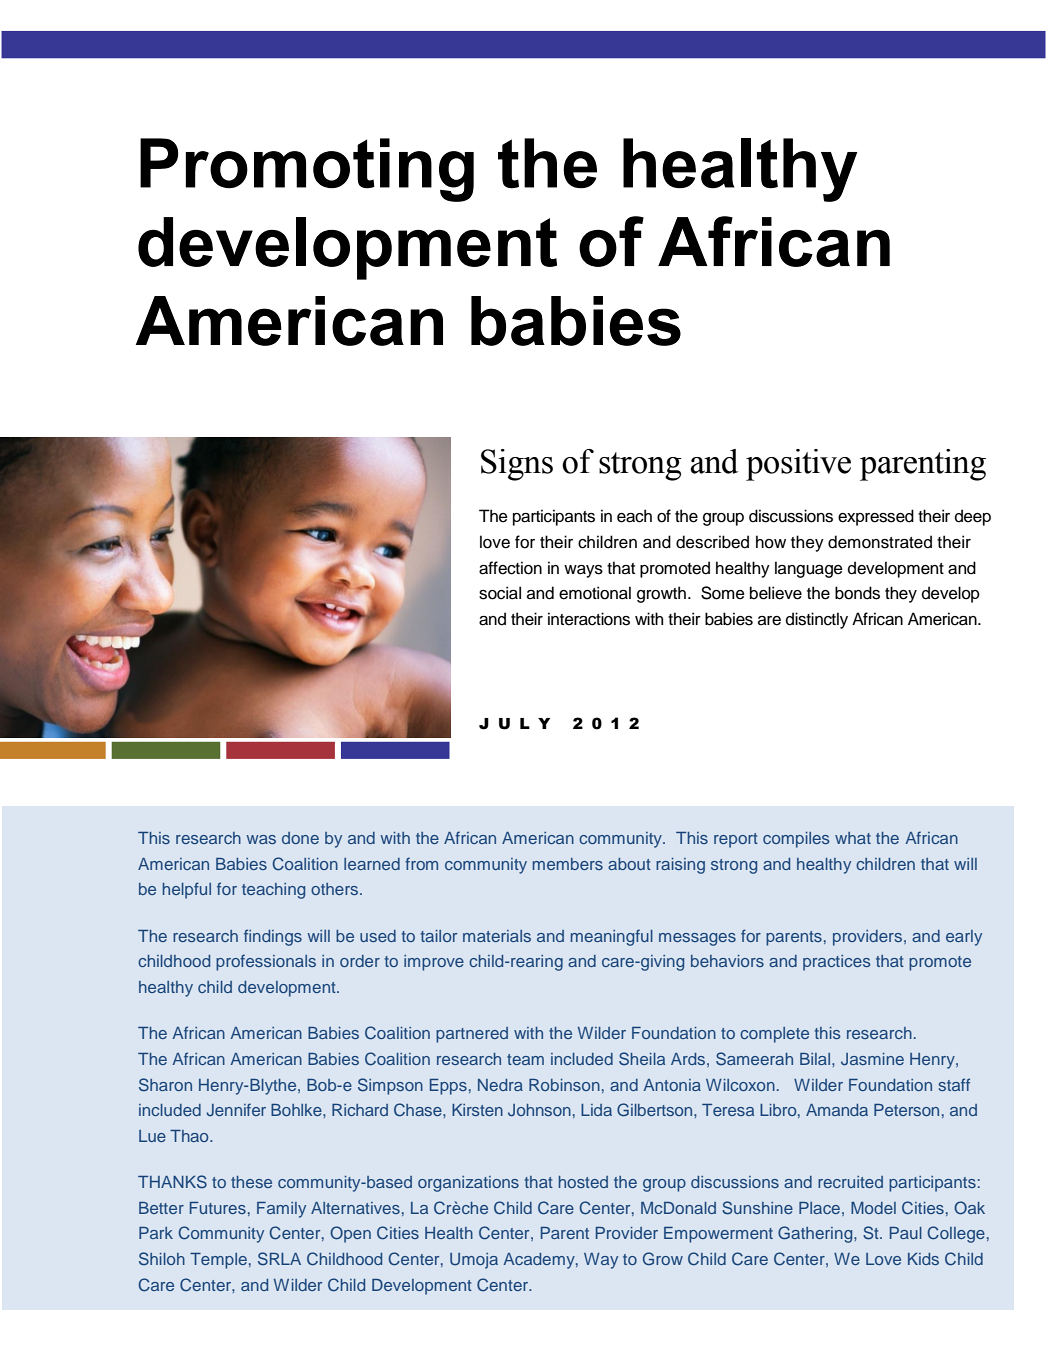  What do you see at coordinates (853, 838) in the document?
I see `what` at bounding box center [853, 838].
